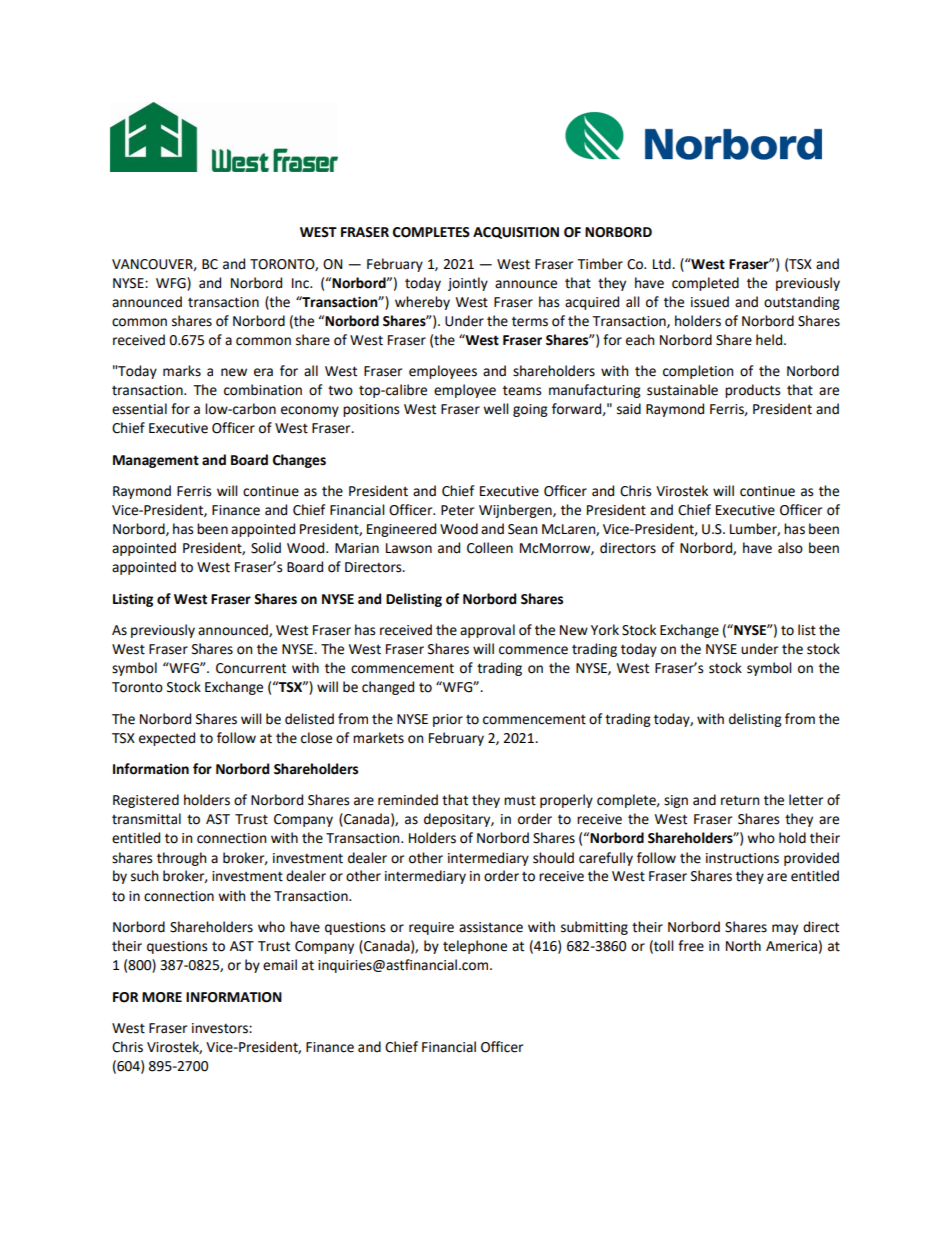  What do you see at coordinates (475, 947) in the page?
I see `telephone` at bounding box center [475, 947].
